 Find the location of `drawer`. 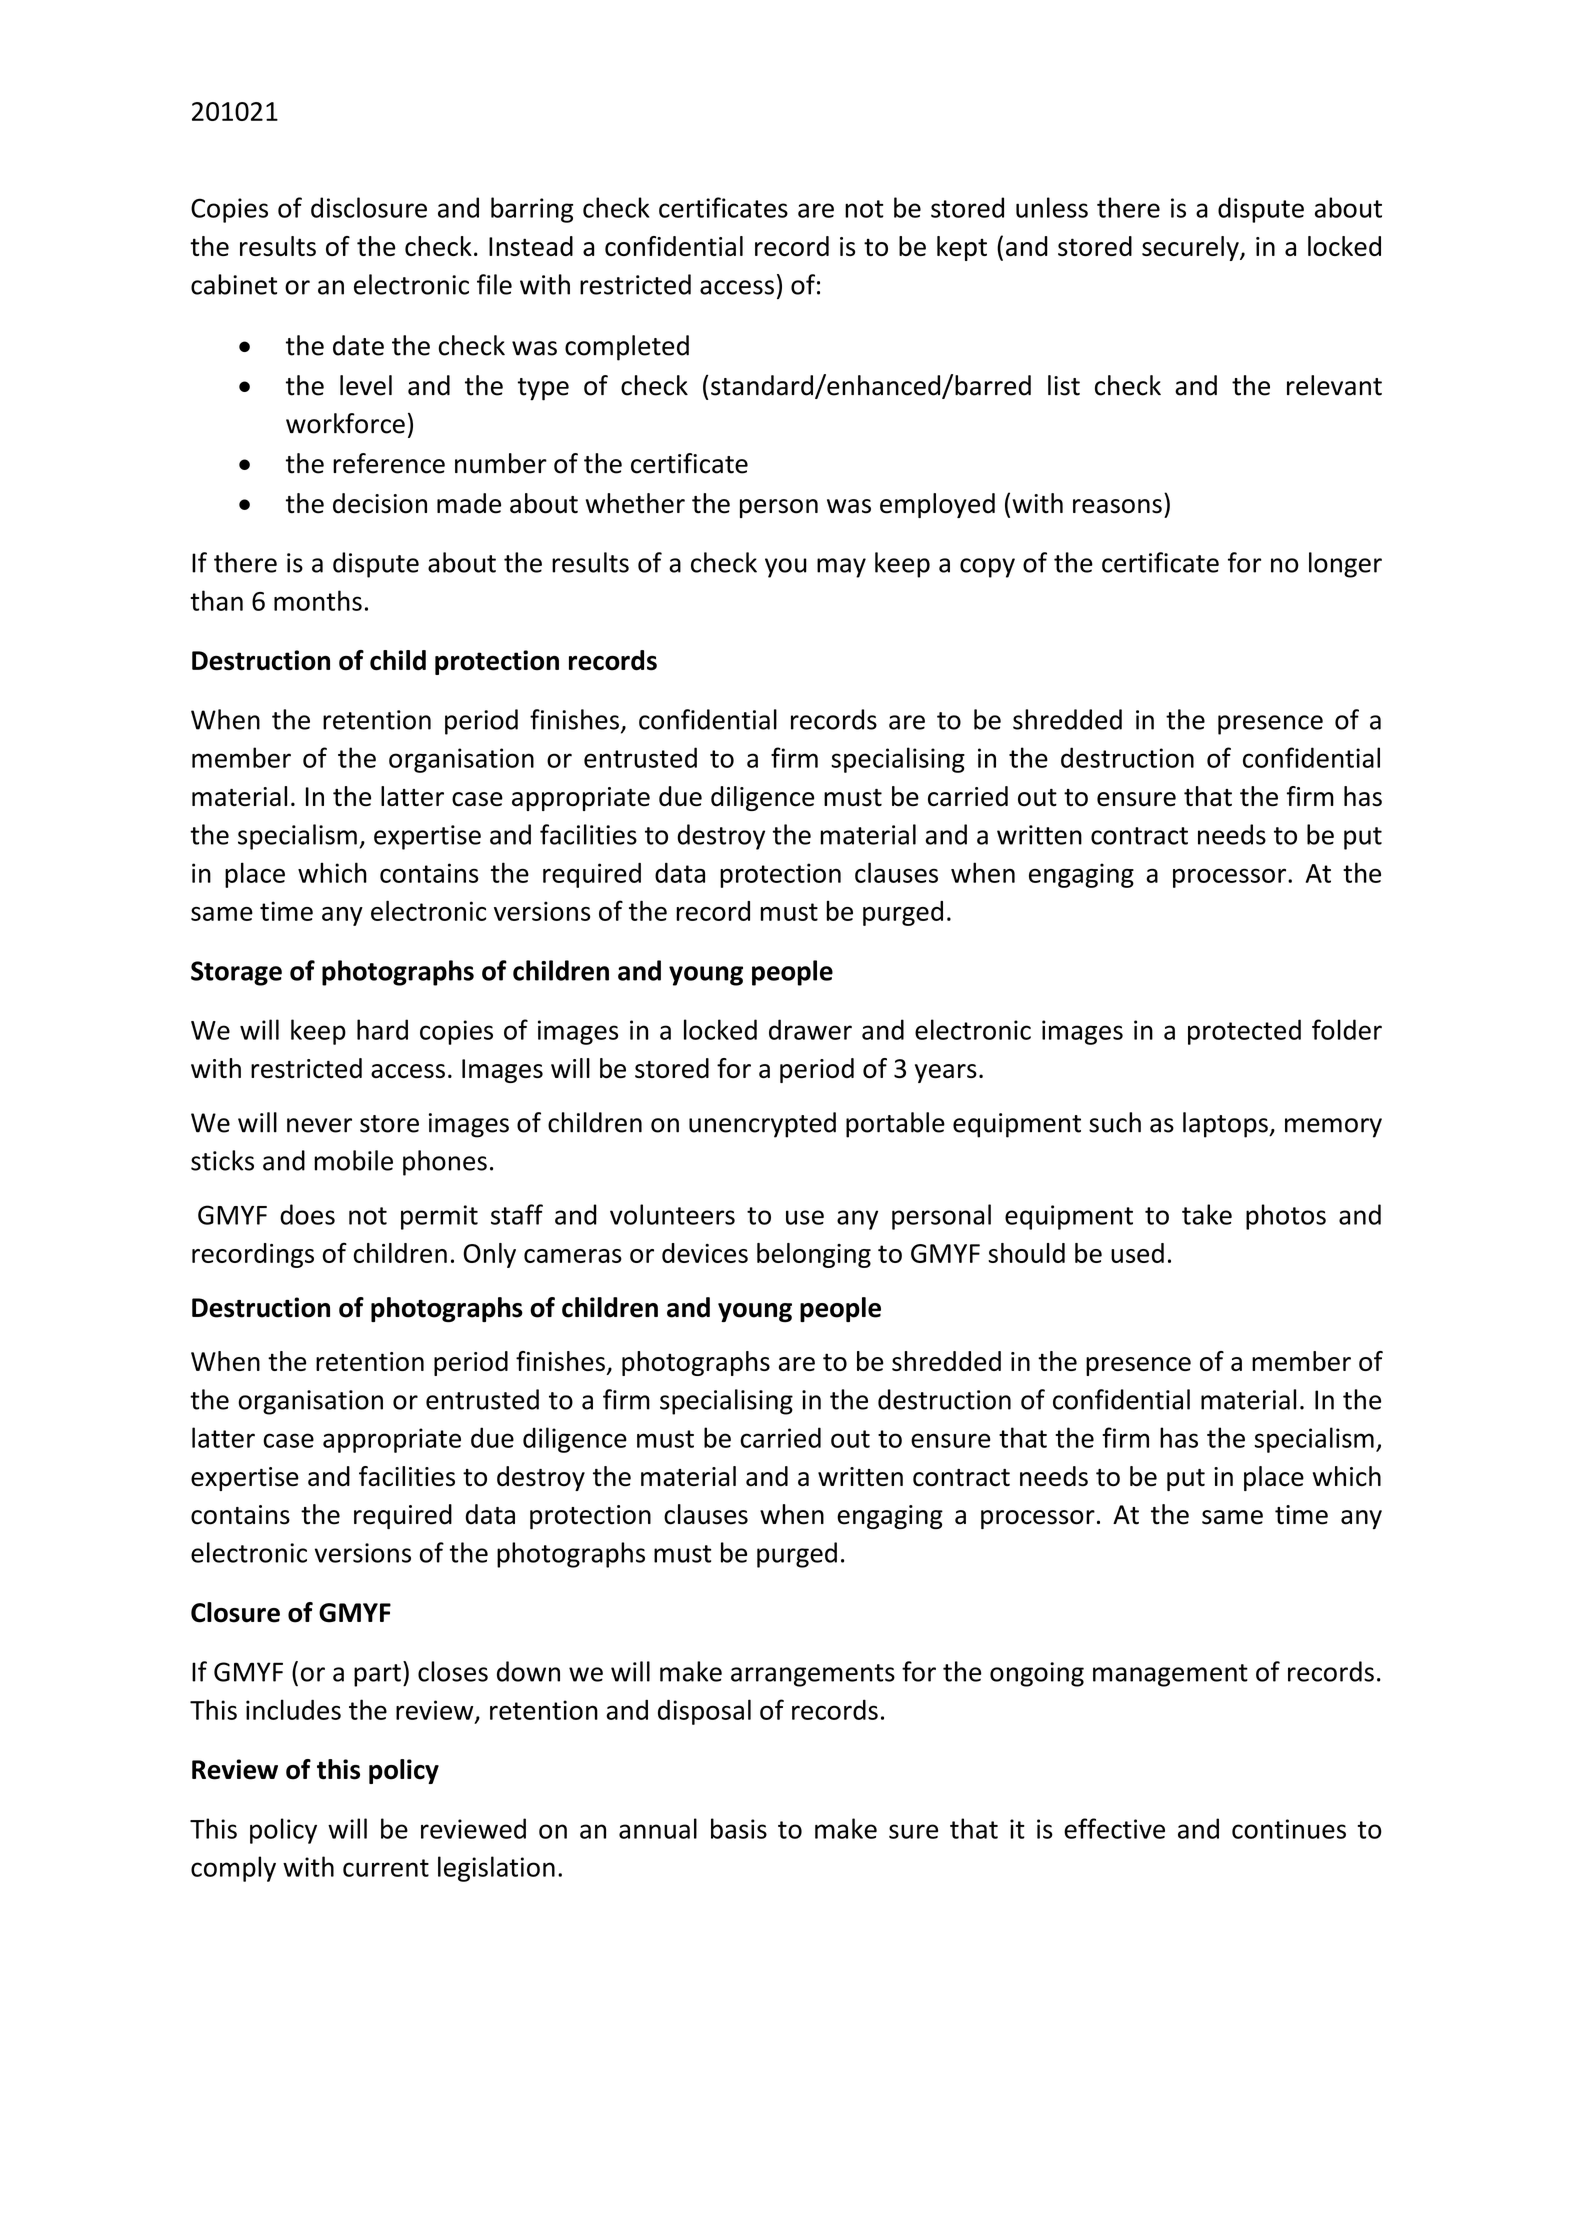

drawer is located at coordinates (810, 1029).
